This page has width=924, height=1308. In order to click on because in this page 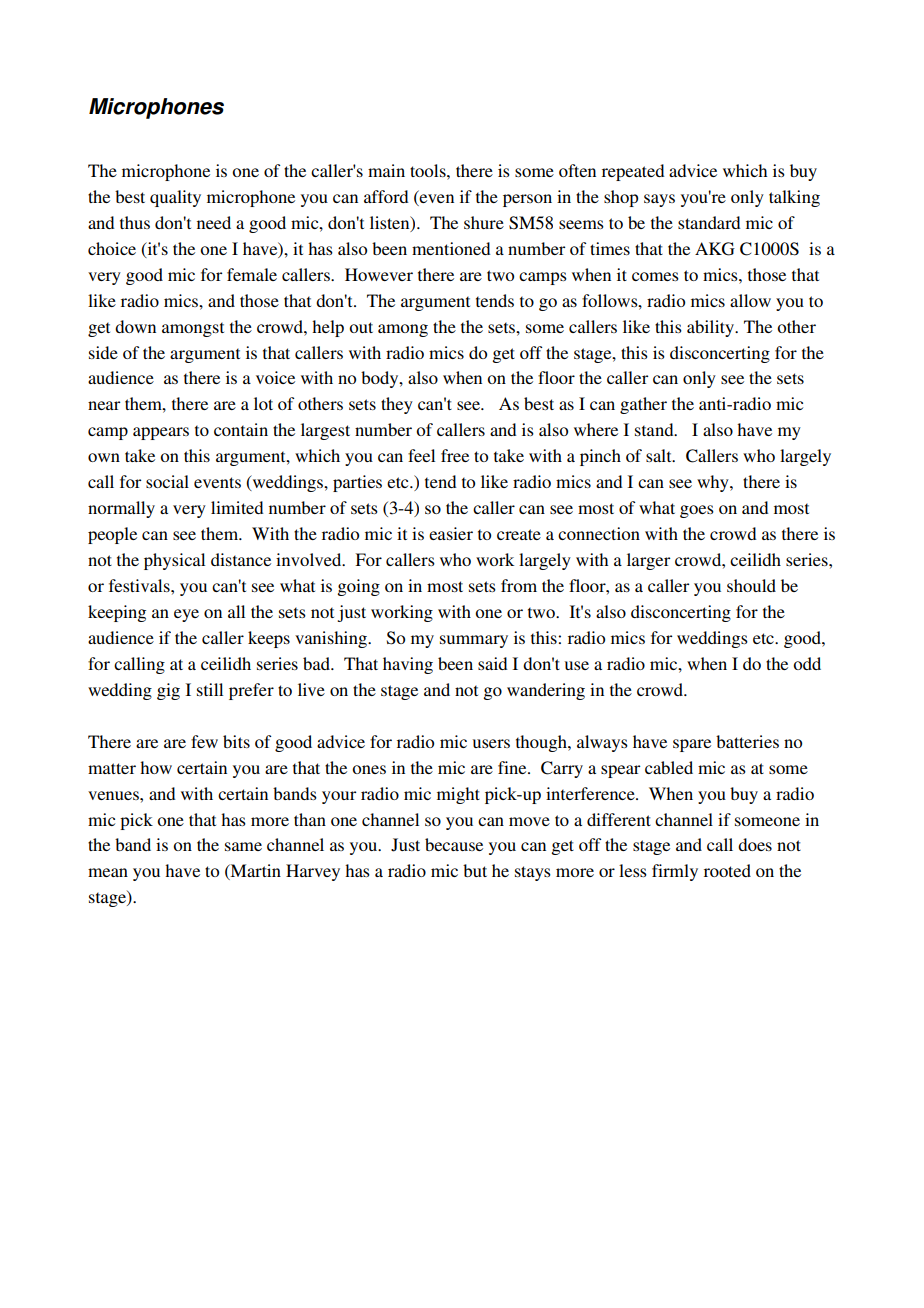, I will do `click(454, 844)`.
